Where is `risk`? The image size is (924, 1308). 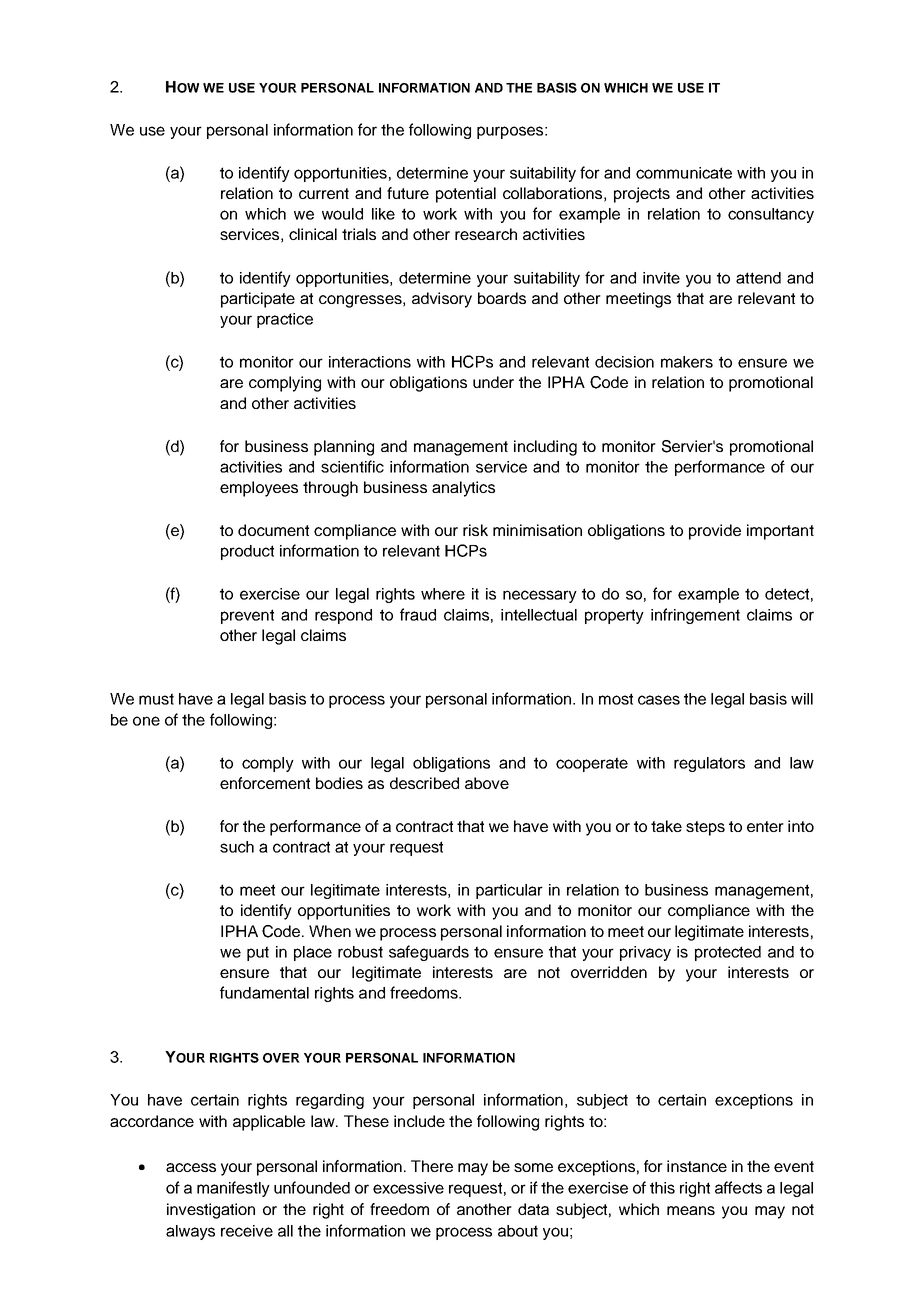
risk is located at coordinates (475, 530).
